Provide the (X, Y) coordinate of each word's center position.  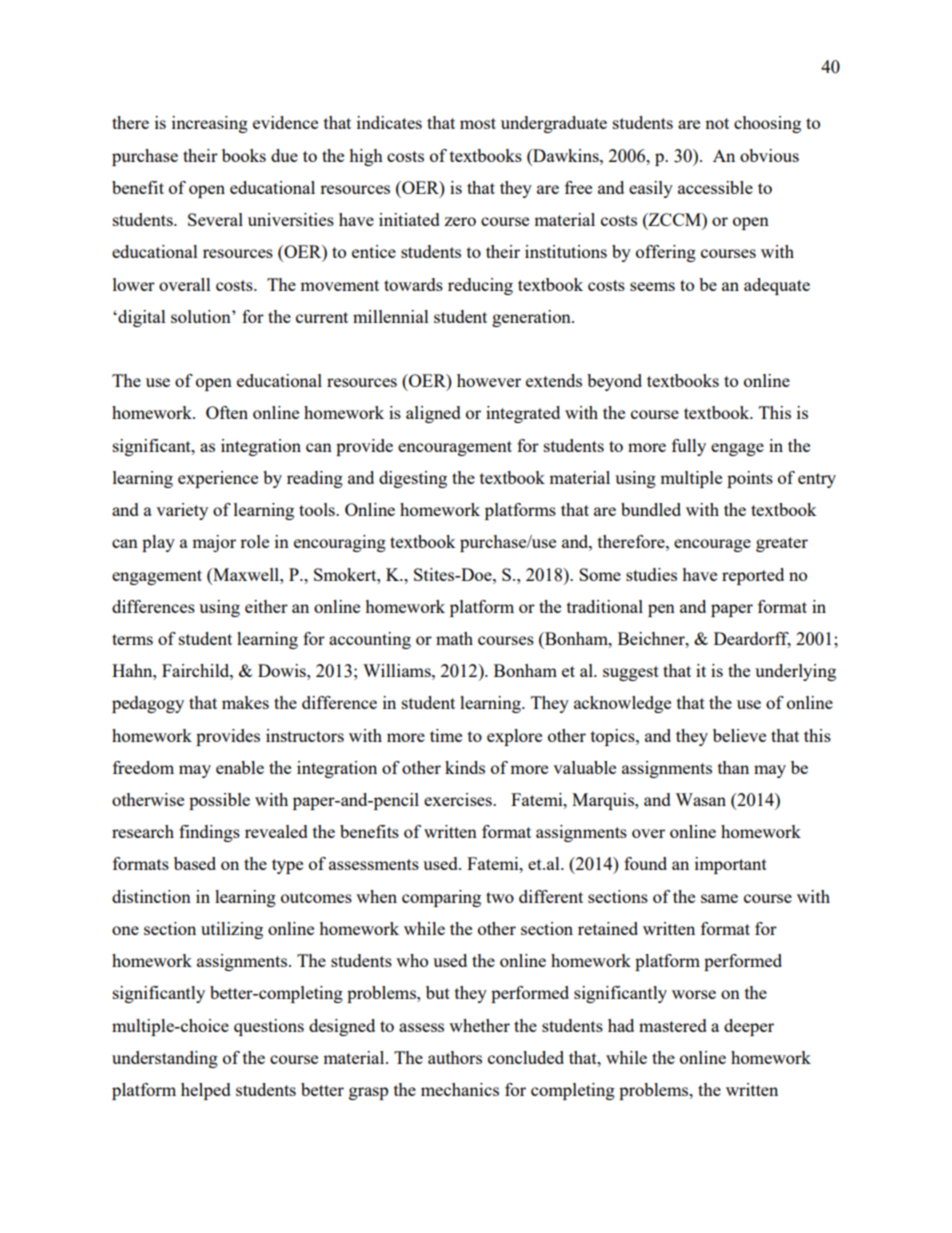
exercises (459, 799)
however (489, 380)
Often (227, 412)
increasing (210, 124)
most (478, 123)
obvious (769, 155)
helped (206, 1091)
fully (689, 447)
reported (753, 576)
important (731, 865)
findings (209, 833)
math (454, 638)
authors (455, 1057)
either (266, 606)
